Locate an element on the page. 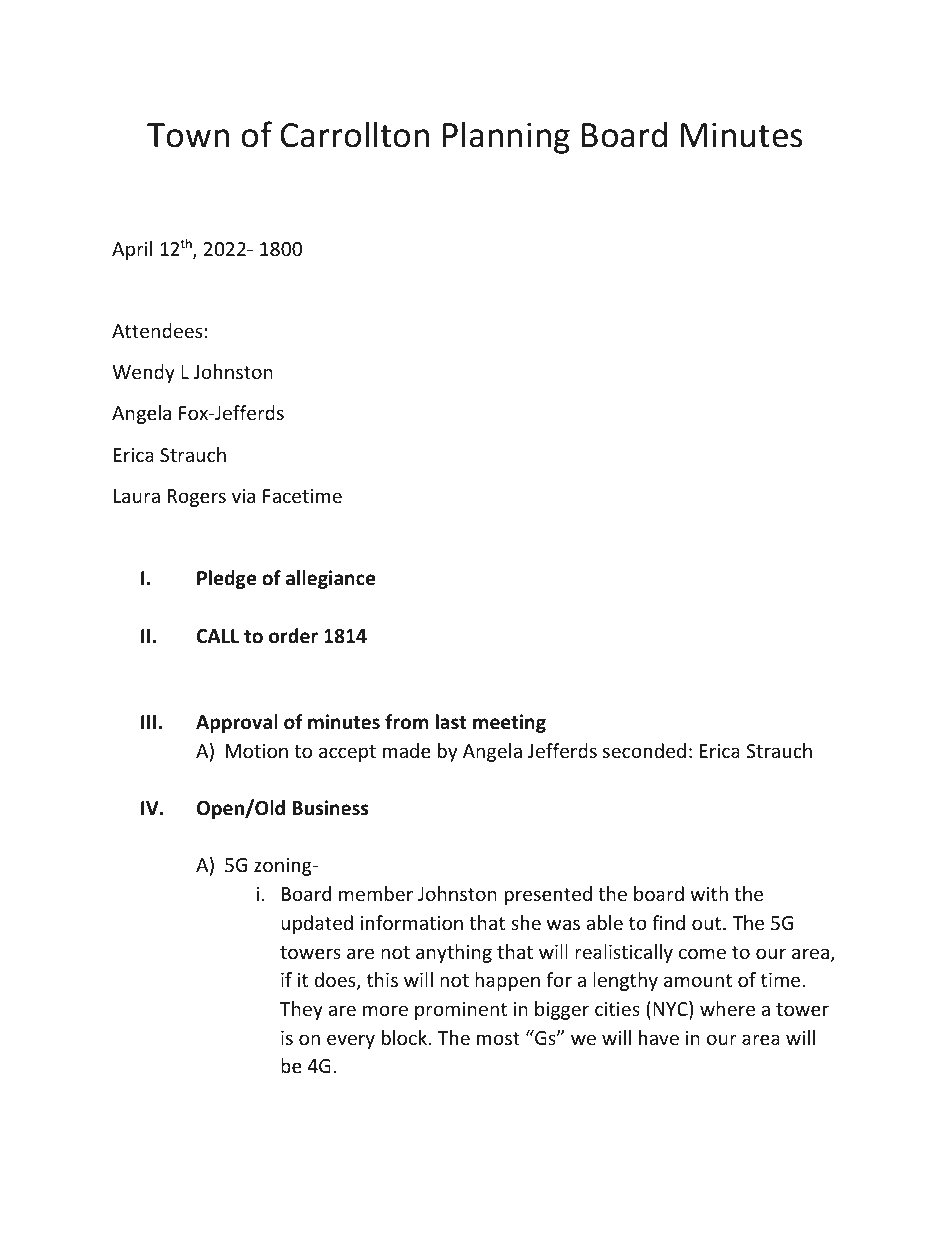  They is located at coordinates (301, 1010).
